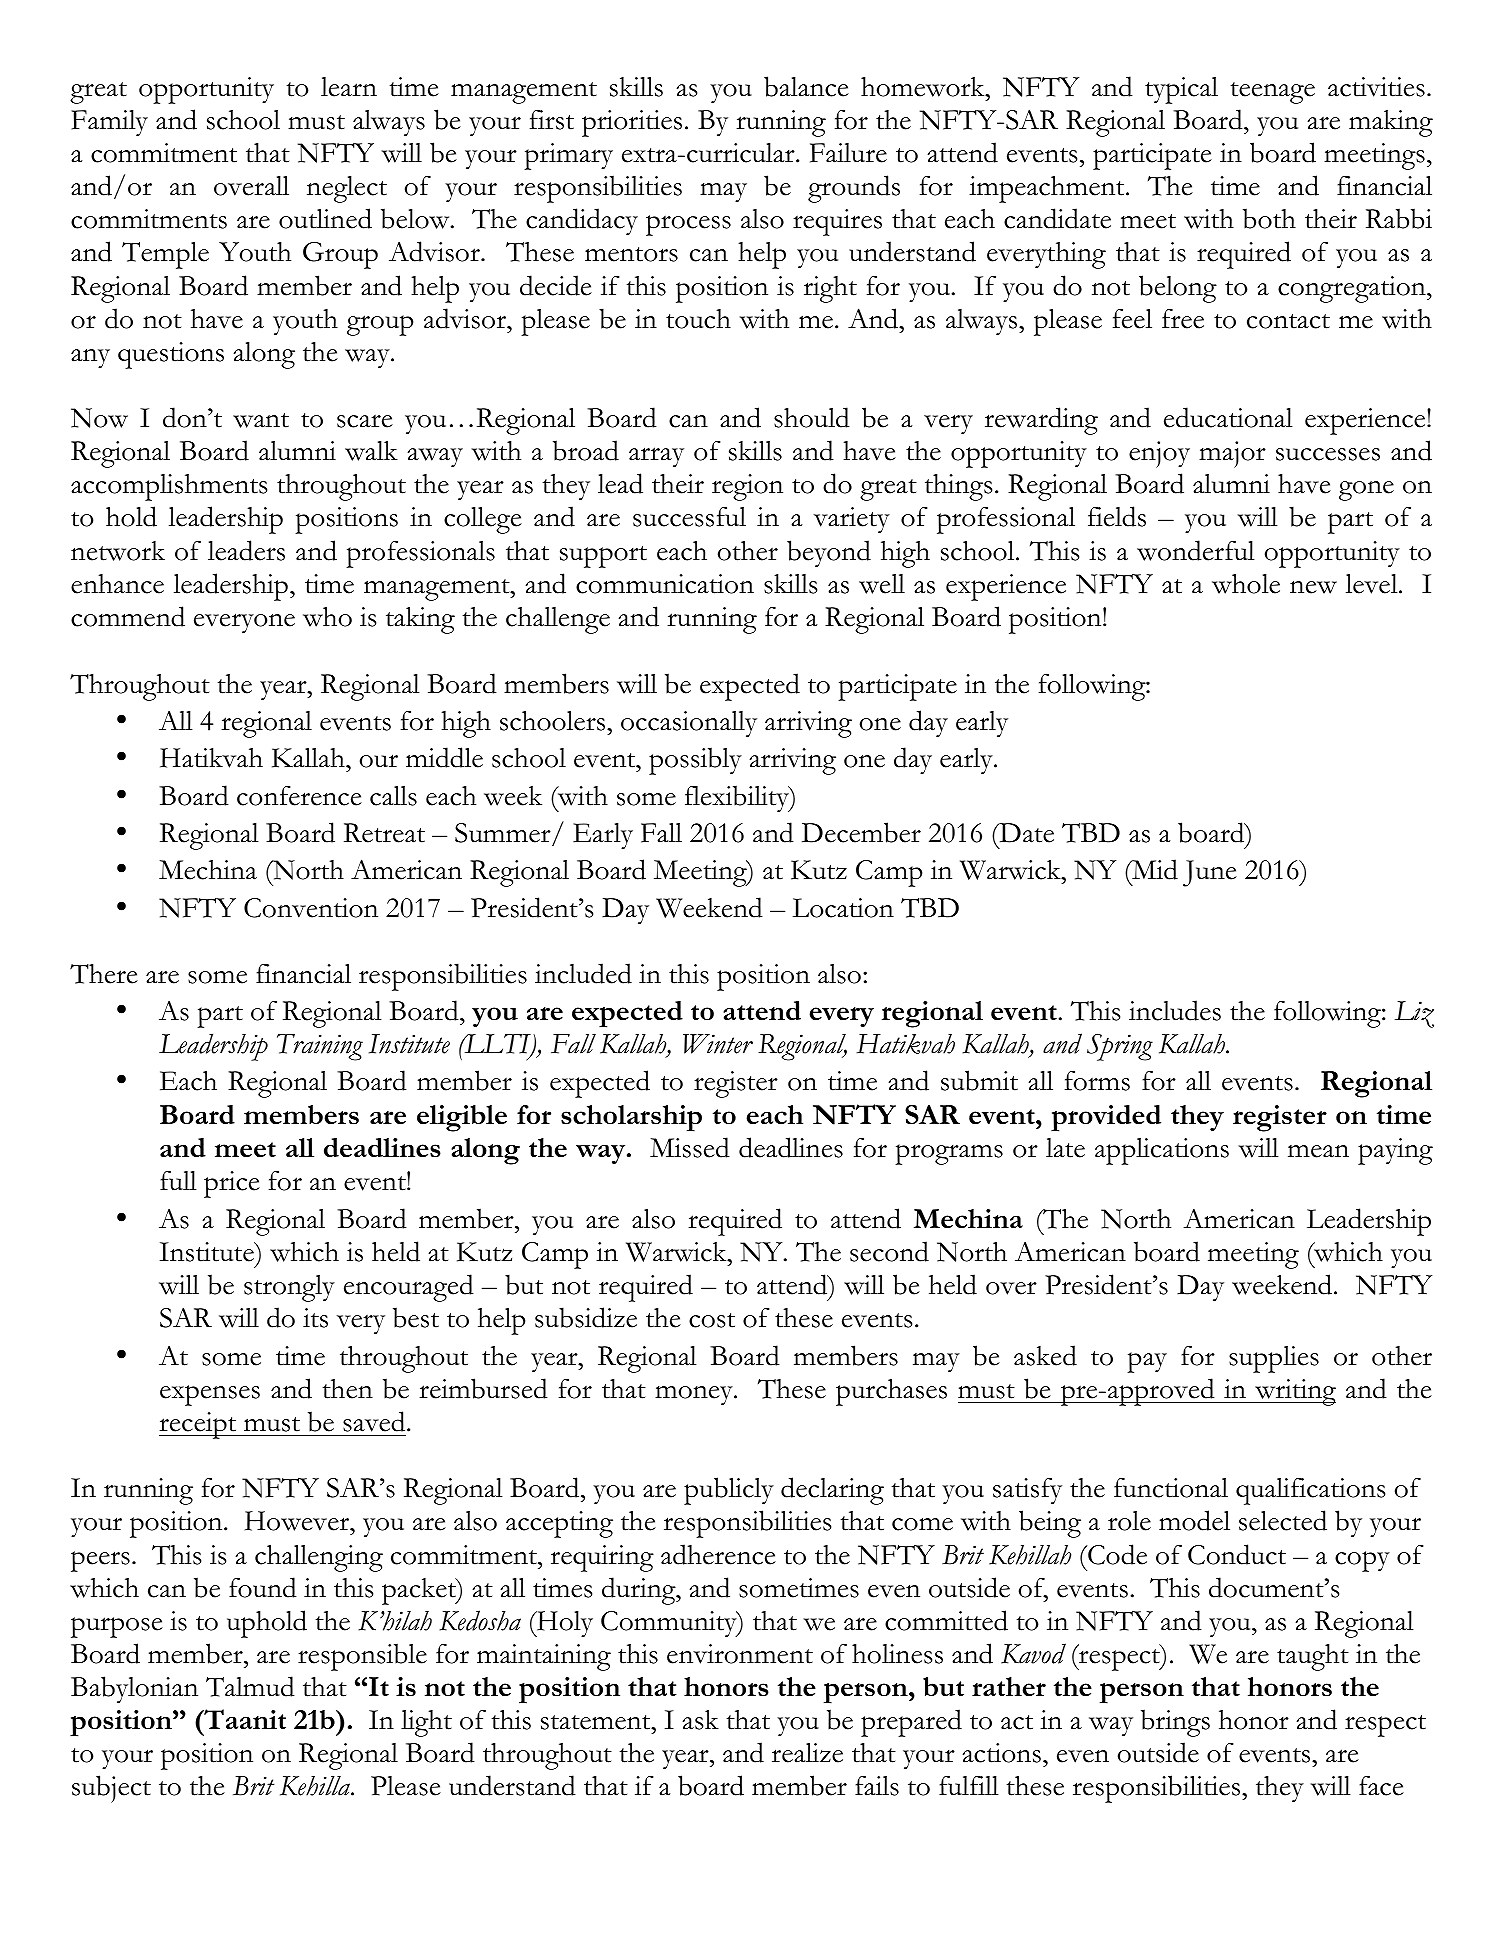 This screenshot has height=1945, width=1503. I want to click on whole, so click(1246, 584).
